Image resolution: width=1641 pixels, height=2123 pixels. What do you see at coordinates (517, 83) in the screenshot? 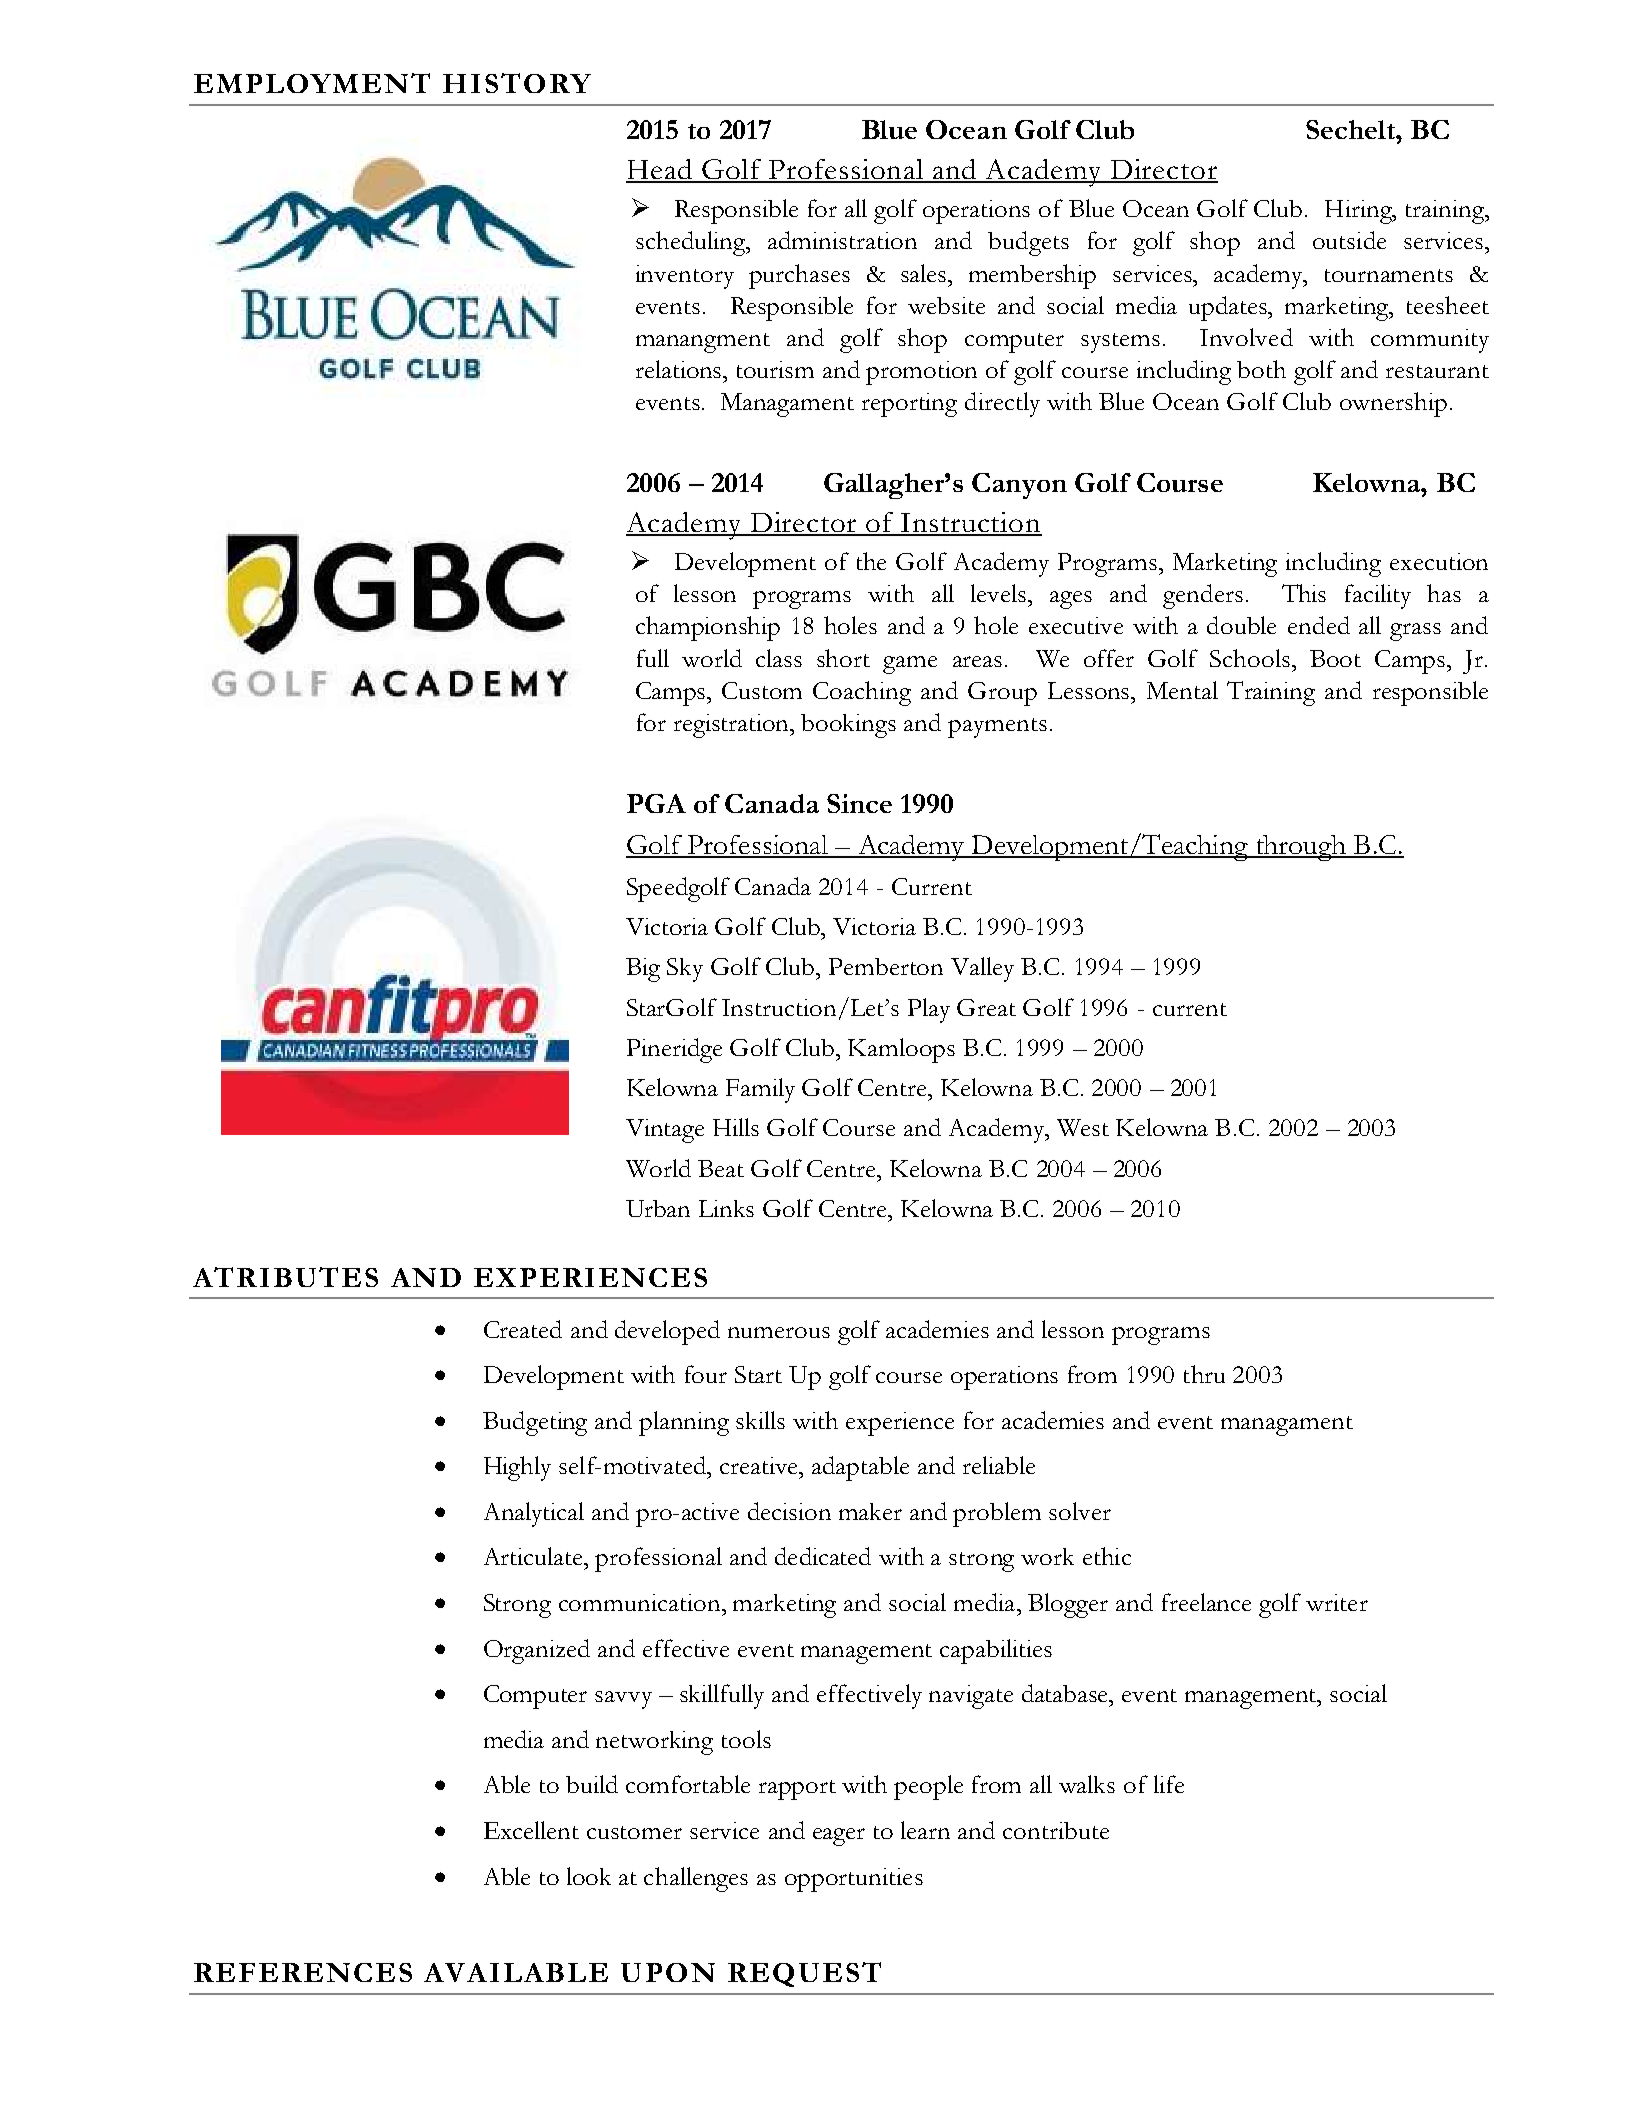
I see `HISTORY` at bounding box center [517, 83].
